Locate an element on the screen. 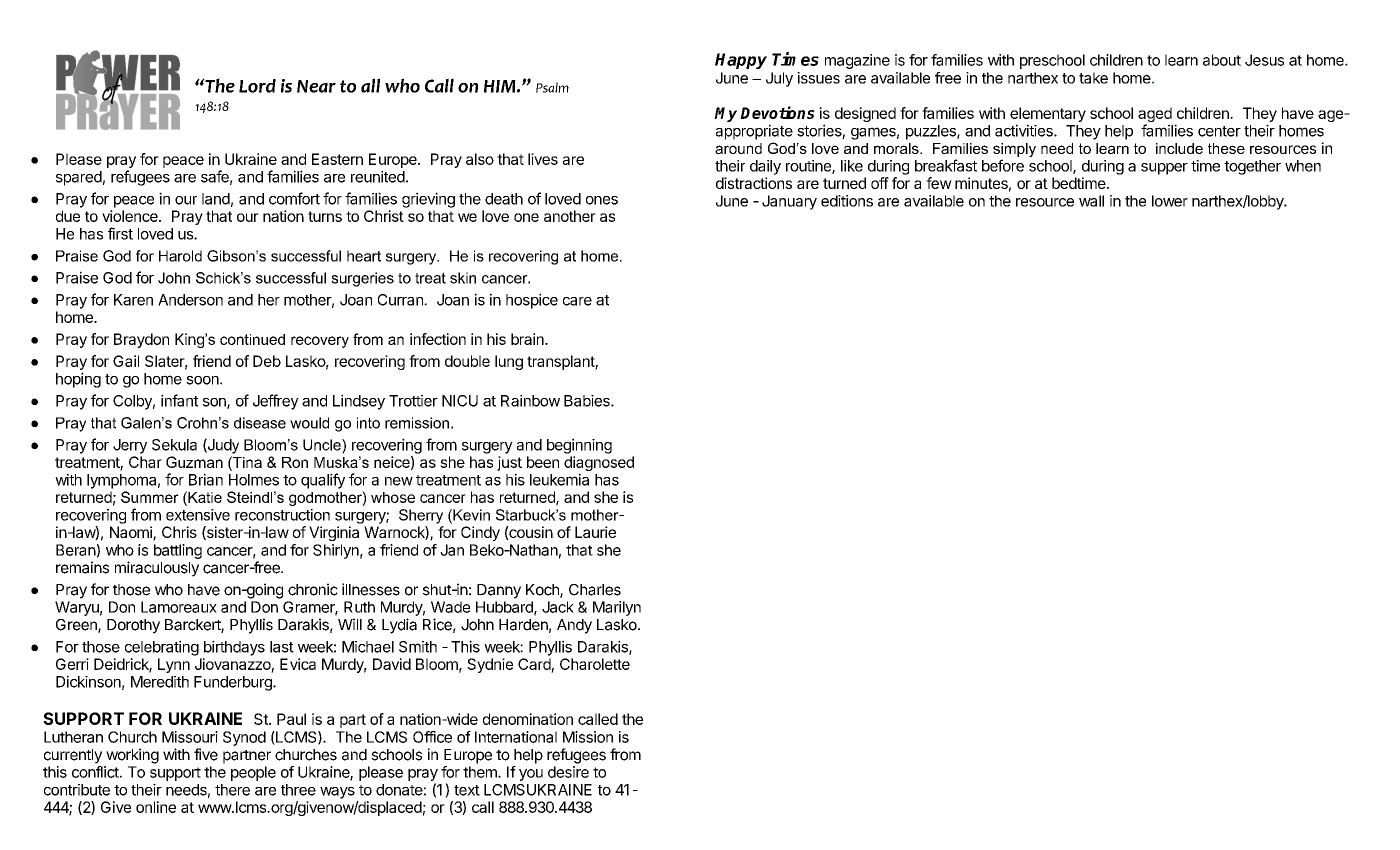  take is located at coordinates (1093, 78).
